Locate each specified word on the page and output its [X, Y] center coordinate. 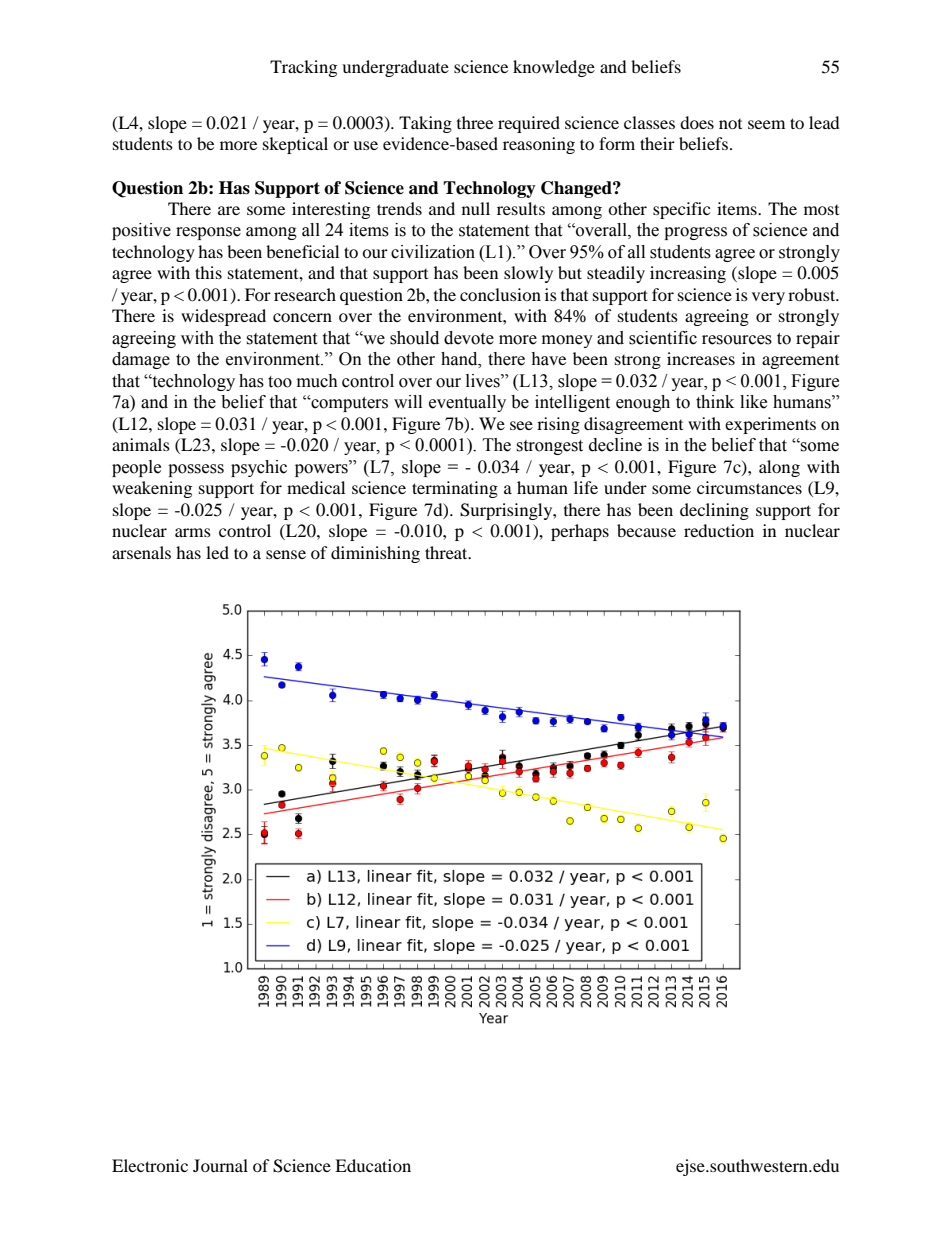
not [730, 124]
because [646, 530]
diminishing [375, 554]
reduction [719, 530]
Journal [220, 1165]
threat [447, 552]
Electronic [150, 1165]
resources [737, 340]
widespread [223, 317]
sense [286, 554]
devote [469, 338]
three [475, 122]
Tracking [303, 68]
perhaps [580, 532]
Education [373, 1165]
